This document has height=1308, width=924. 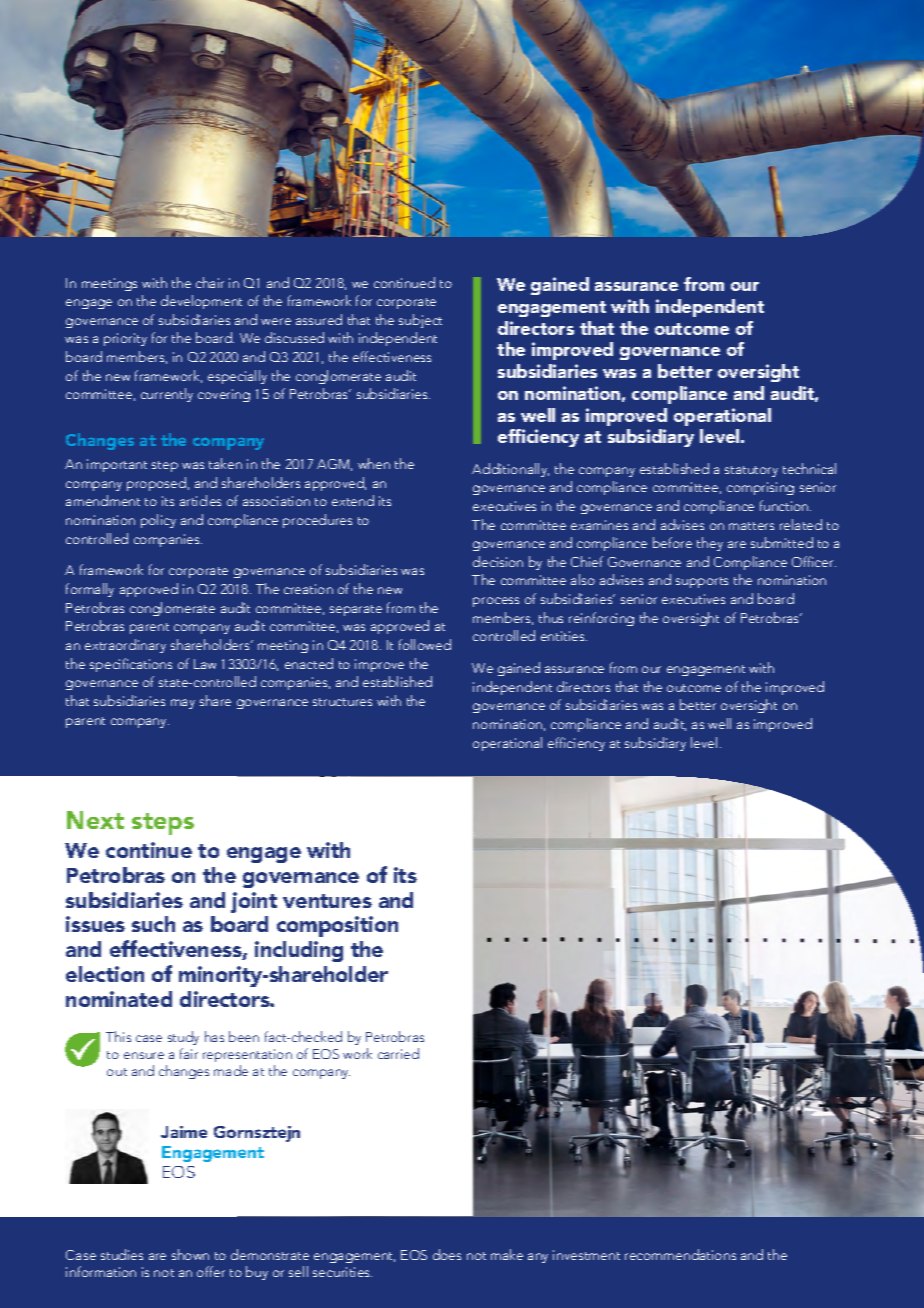 What do you see at coordinates (153, 924) in the document?
I see `such` at bounding box center [153, 924].
